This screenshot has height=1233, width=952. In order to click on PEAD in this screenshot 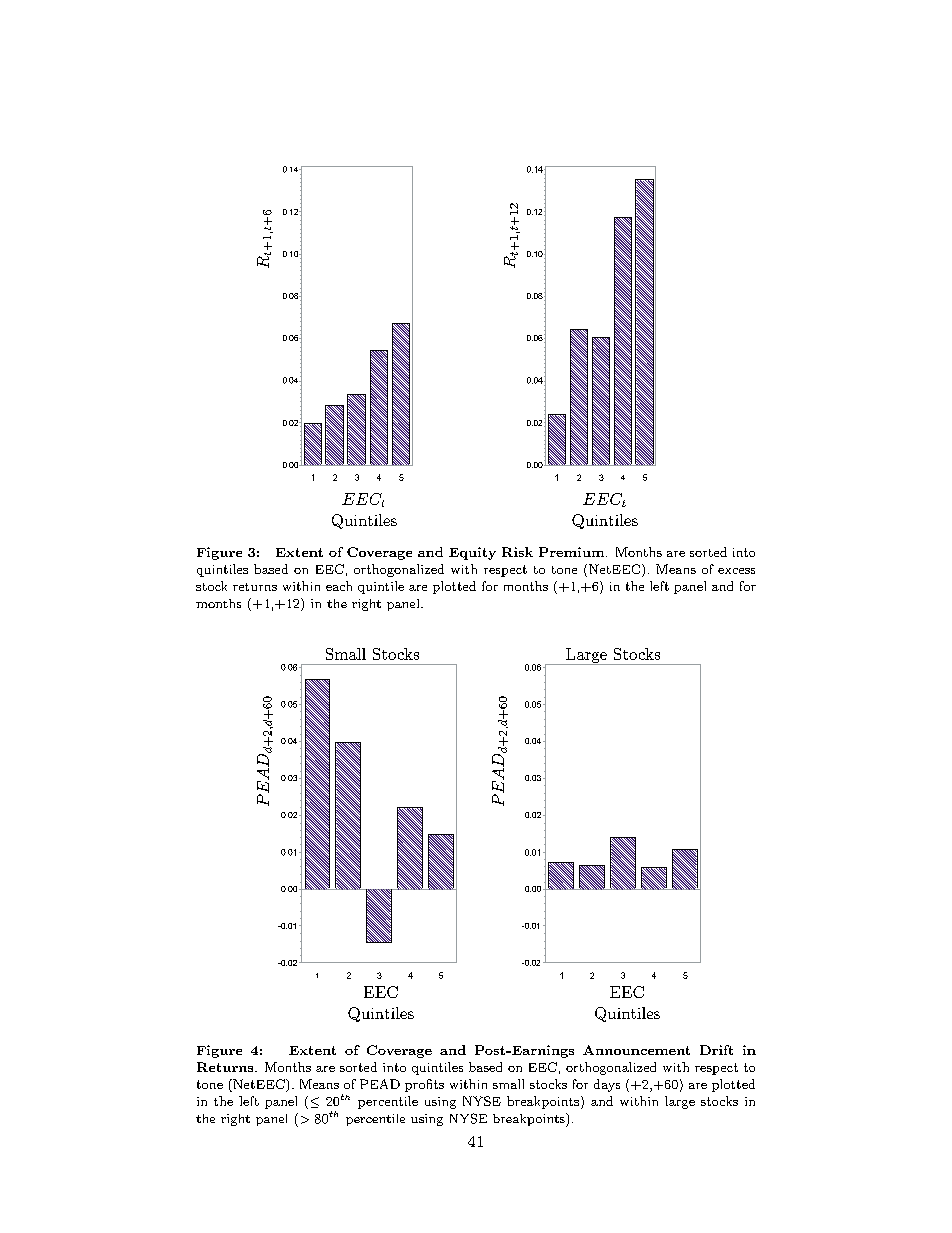, I will do `click(380, 1084)`.
